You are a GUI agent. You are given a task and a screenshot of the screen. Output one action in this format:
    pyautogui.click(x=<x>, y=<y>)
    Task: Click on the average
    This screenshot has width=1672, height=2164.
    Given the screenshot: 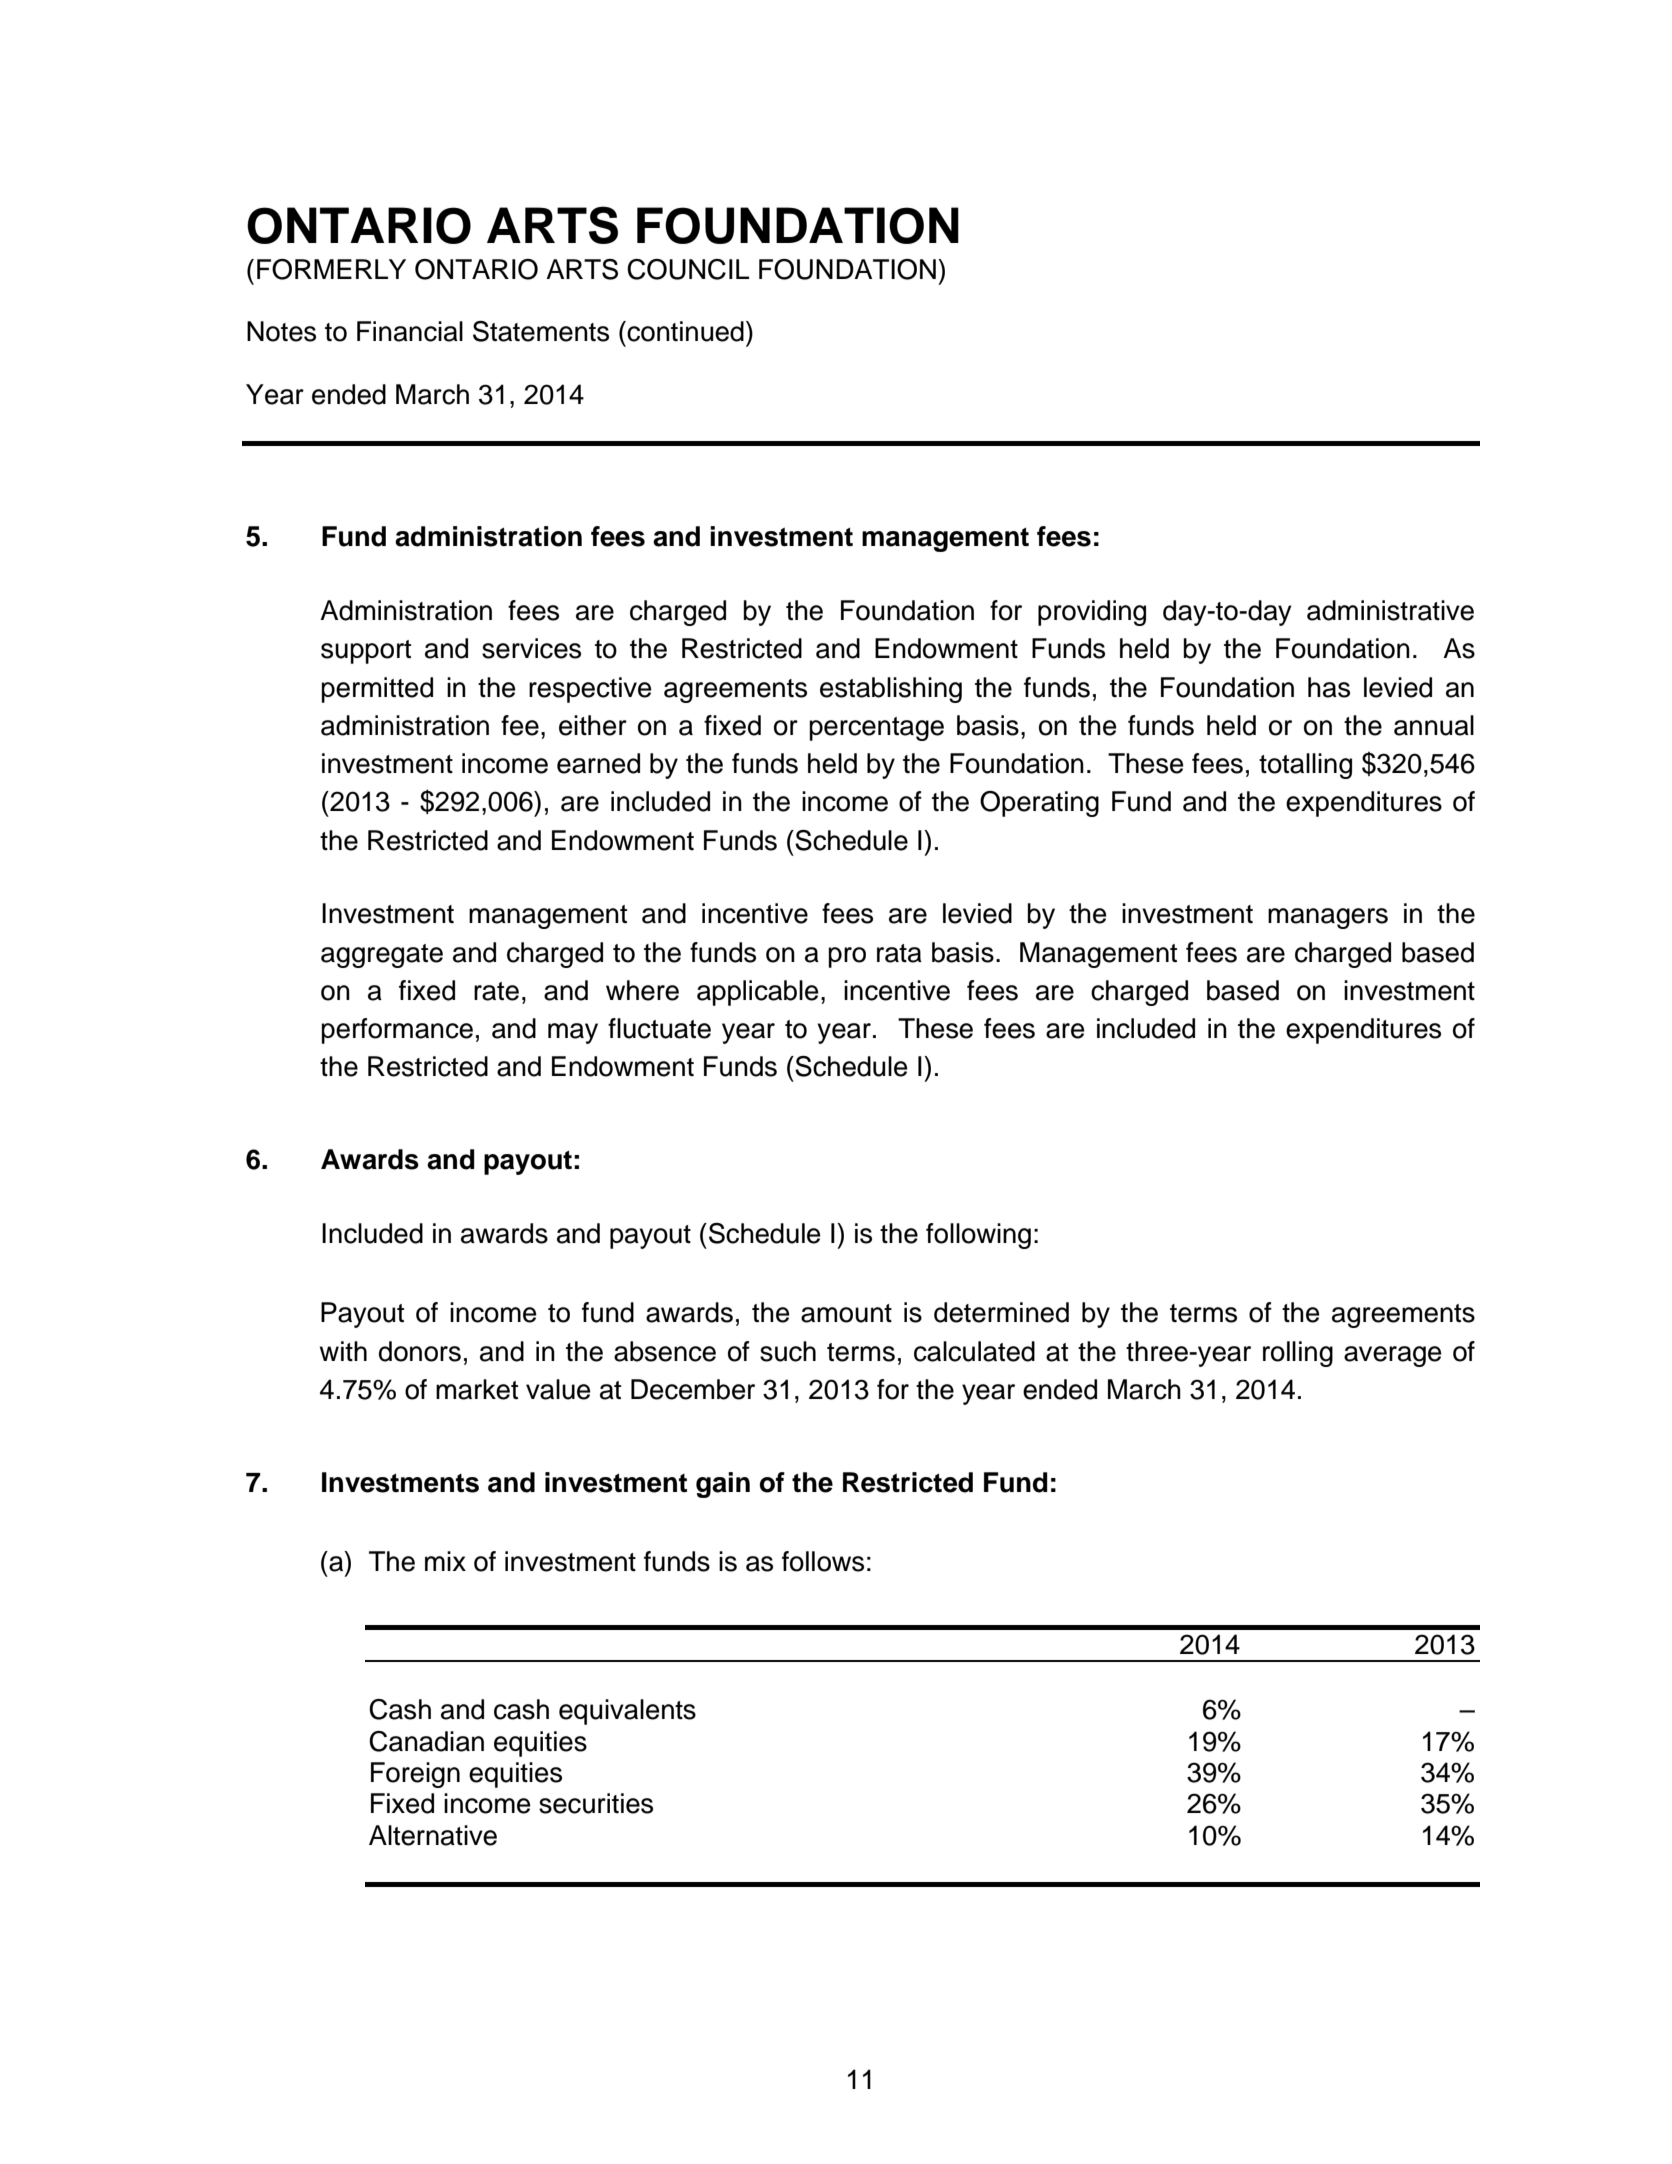 What is the action you would take?
    pyautogui.click(x=1393, y=1356)
